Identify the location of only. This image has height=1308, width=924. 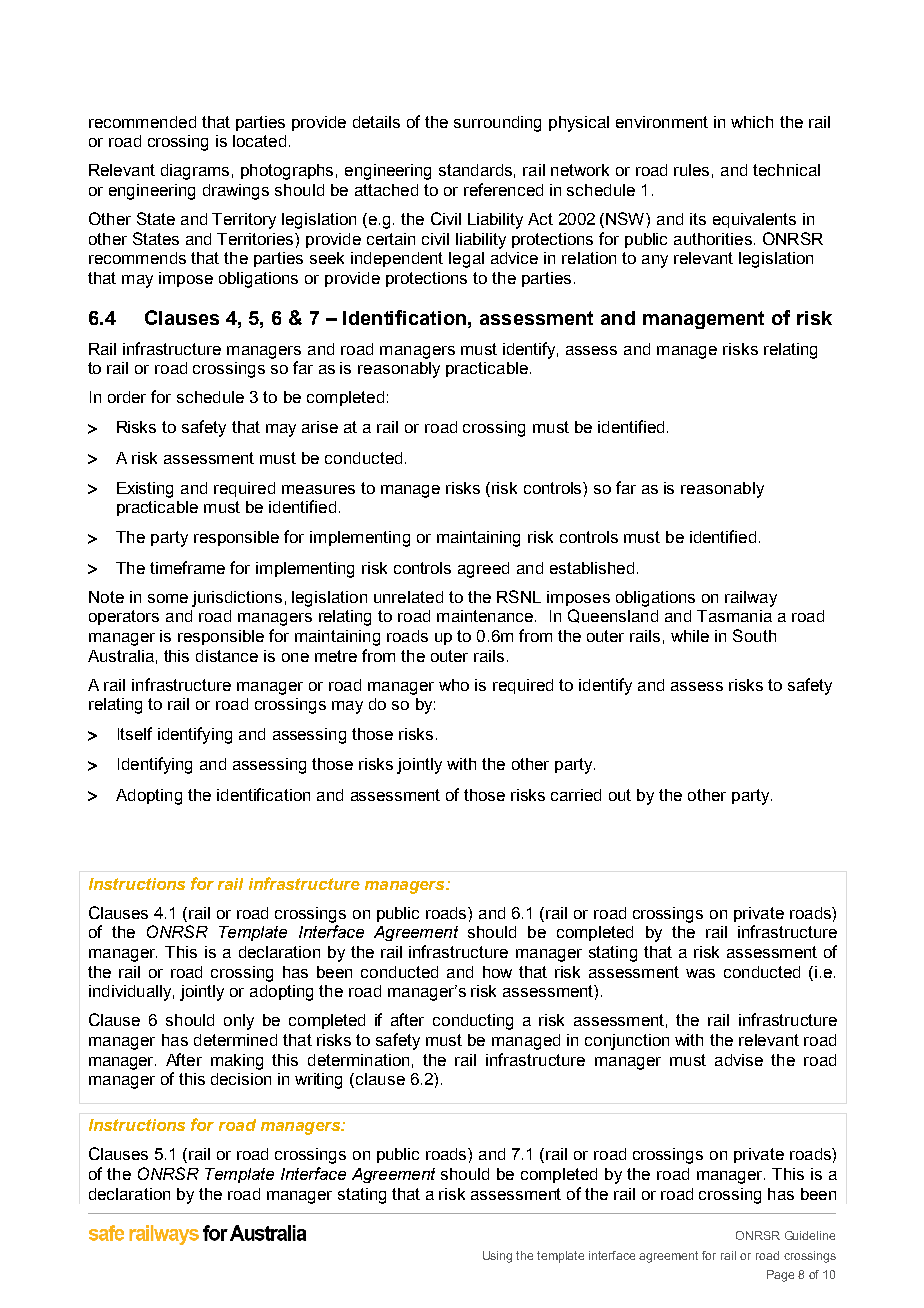
(239, 1022).
